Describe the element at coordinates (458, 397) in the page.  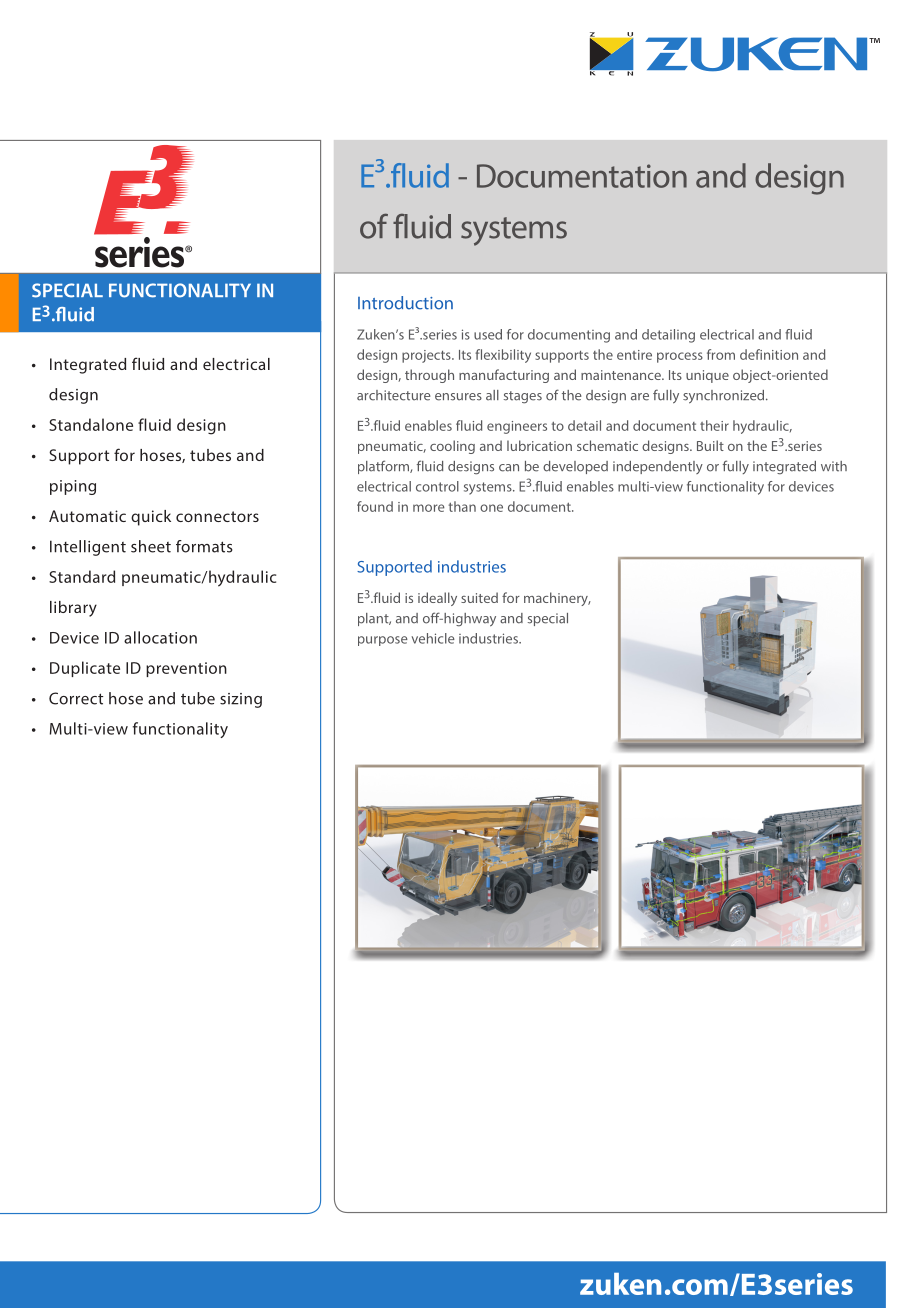
I see `ensures` at that location.
